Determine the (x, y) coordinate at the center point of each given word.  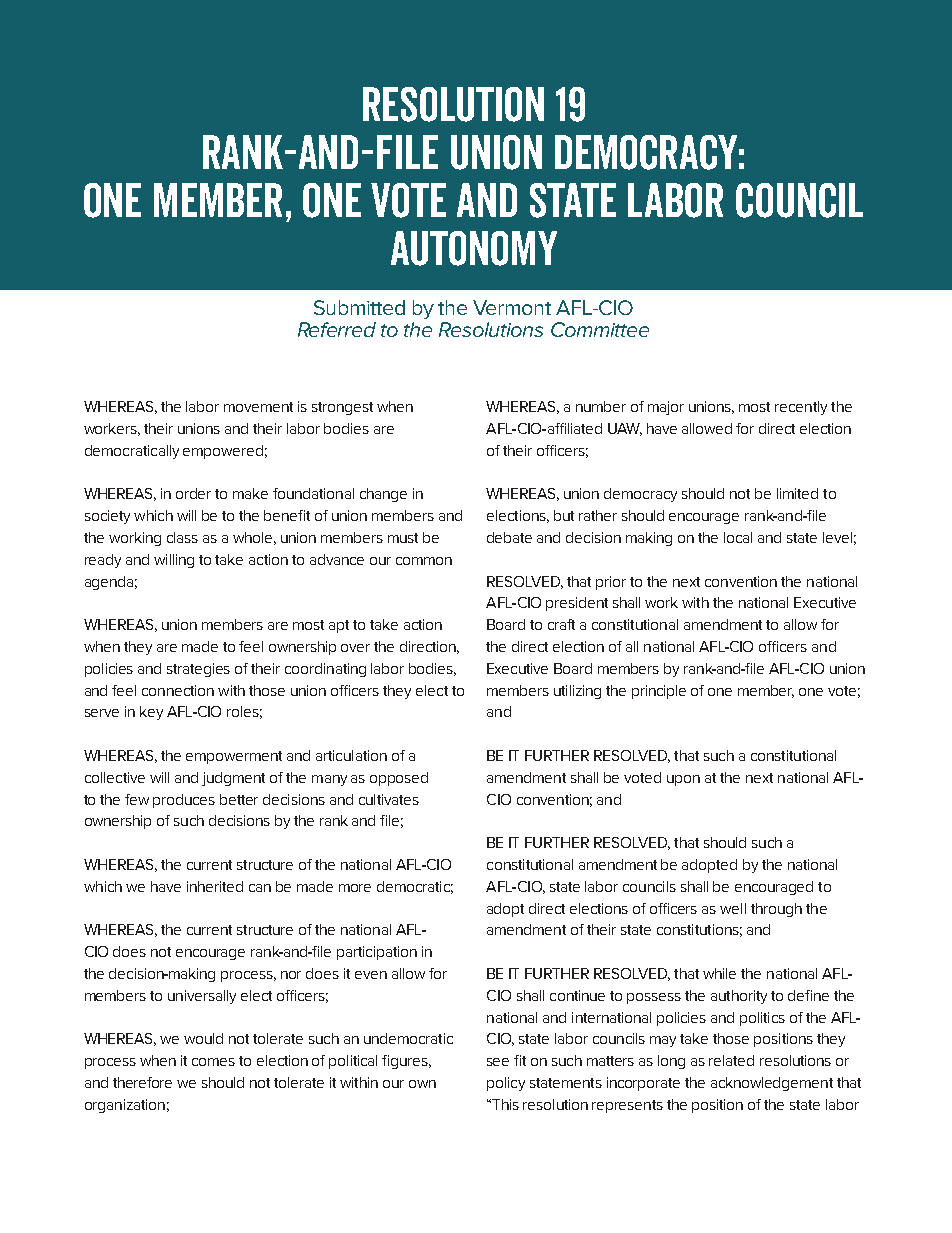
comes (213, 1062)
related (731, 1060)
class (182, 537)
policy (506, 1084)
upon (683, 780)
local (738, 537)
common (424, 561)
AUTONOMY (474, 248)
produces (184, 801)
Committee (600, 329)
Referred (337, 329)
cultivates (389, 799)
